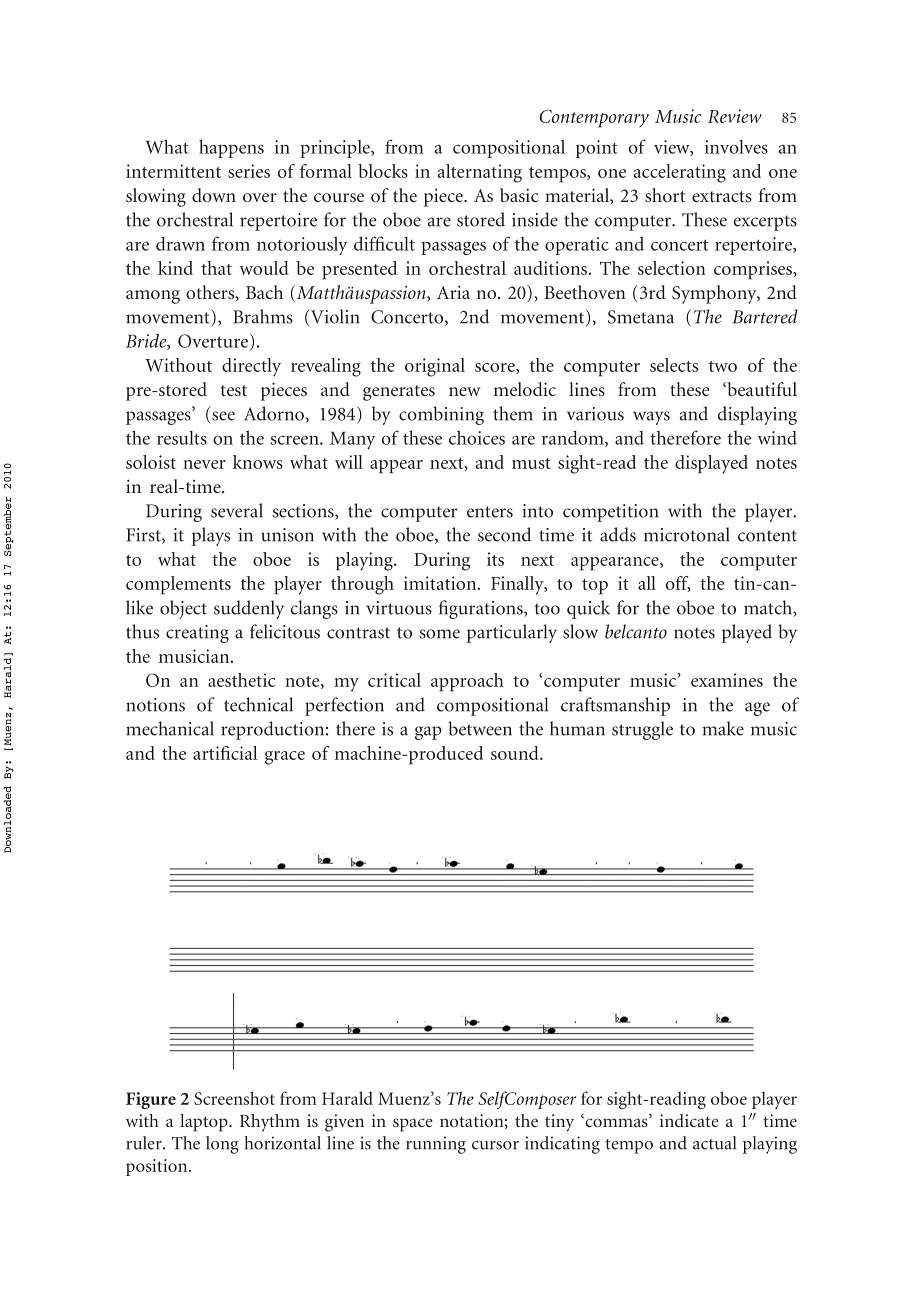 The width and height of the screenshot is (923, 1316). What do you see at coordinates (249, 171) in the screenshot?
I see `series` at bounding box center [249, 171].
